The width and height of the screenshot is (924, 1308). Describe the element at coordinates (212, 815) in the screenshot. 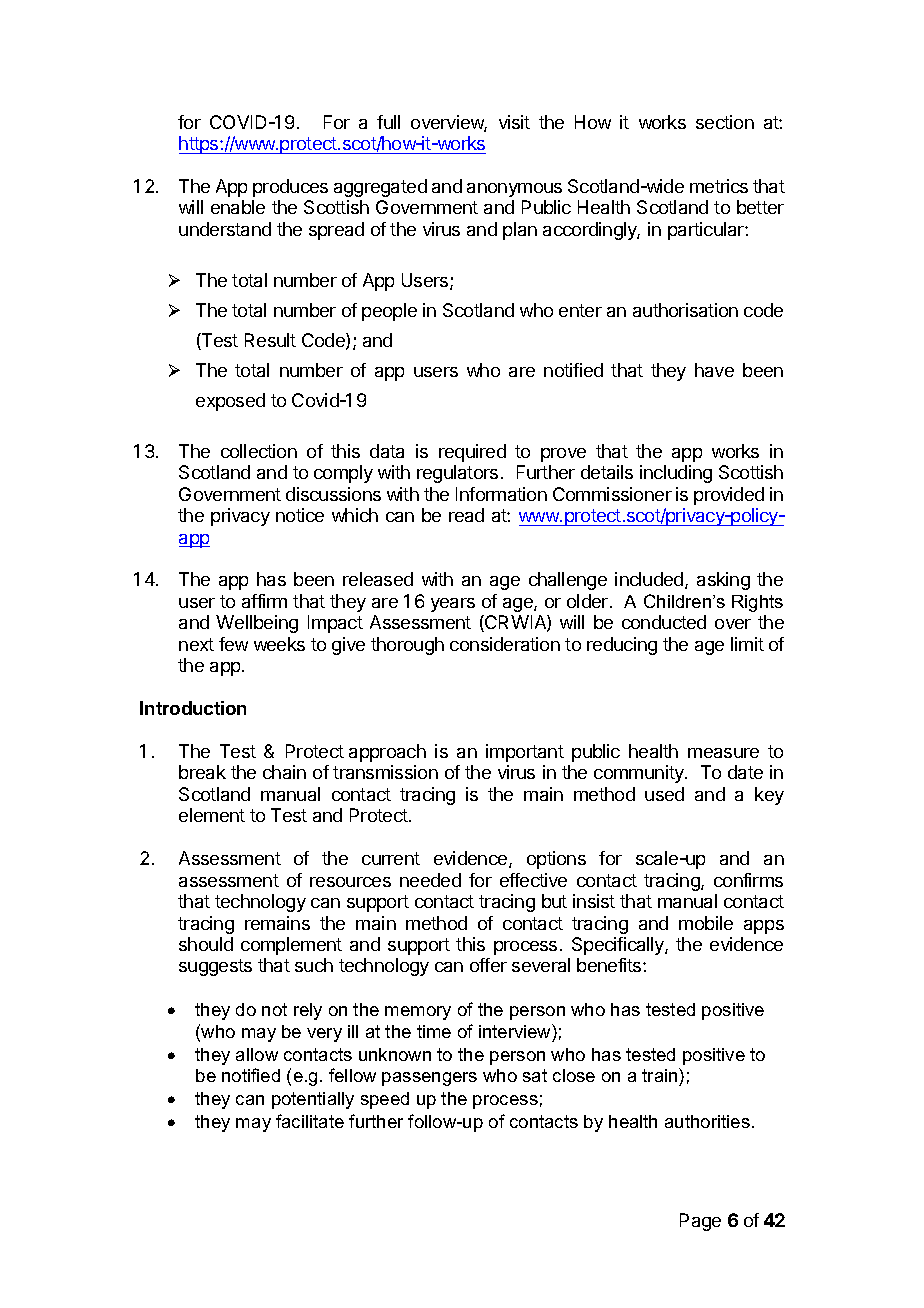

I see `element` at that location.
